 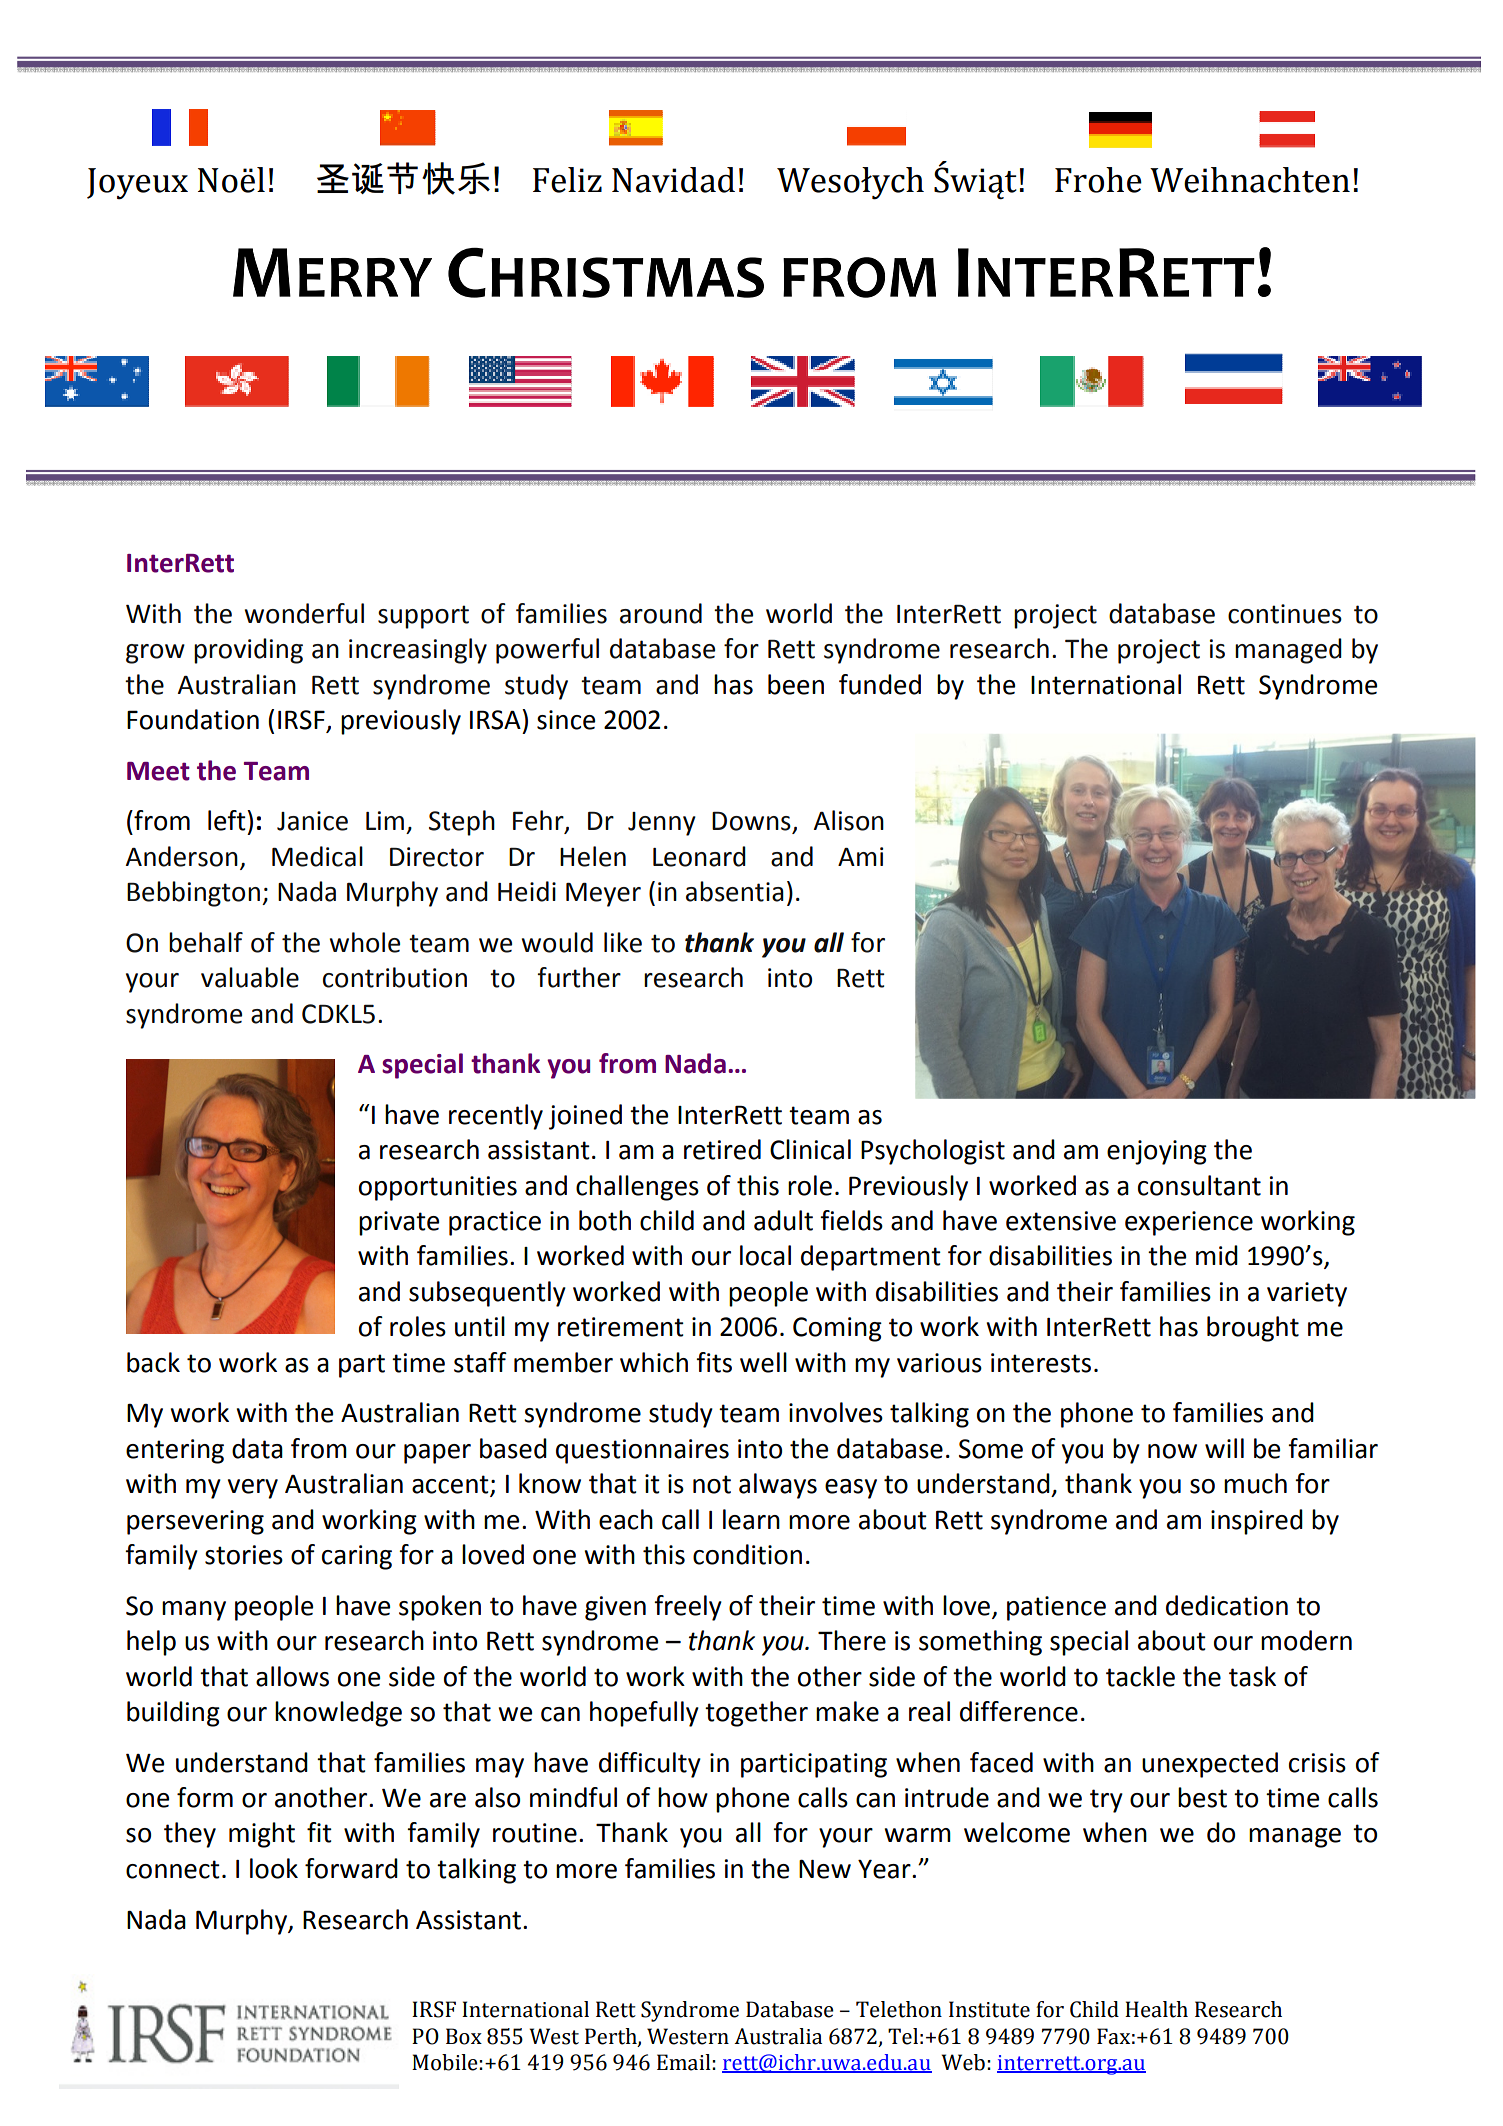 I want to click on condition, so click(x=747, y=1554).
